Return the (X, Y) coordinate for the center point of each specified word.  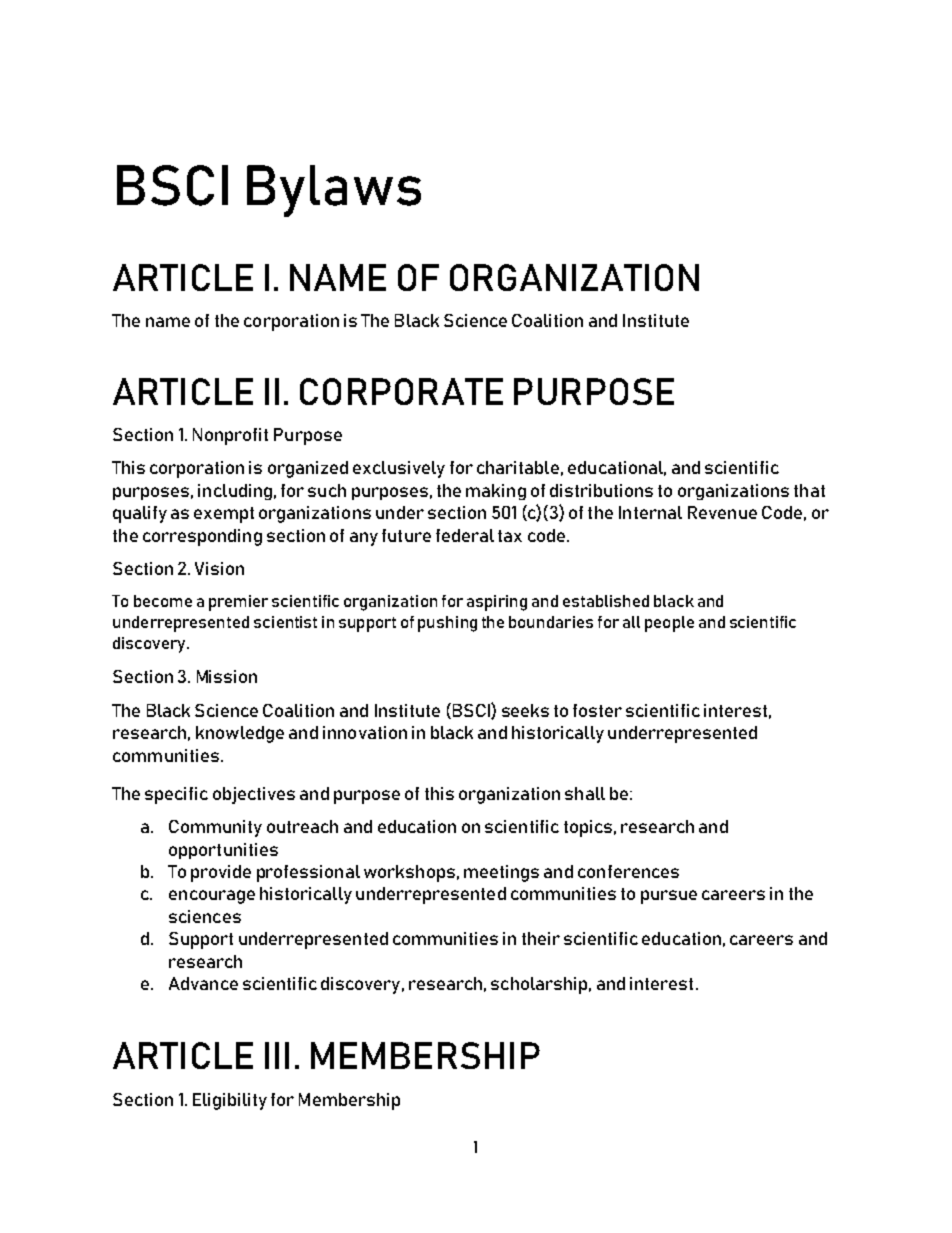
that (809, 490)
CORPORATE (401, 391)
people (669, 624)
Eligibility (230, 1101)
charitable (518, 467)
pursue (669, 897)
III (277, 1055)
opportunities (223, 851)
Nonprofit (230, 436)
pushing (447, 624)
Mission (227, 676)
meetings (501, 873)
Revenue (722, 512)
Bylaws (334, 191)
